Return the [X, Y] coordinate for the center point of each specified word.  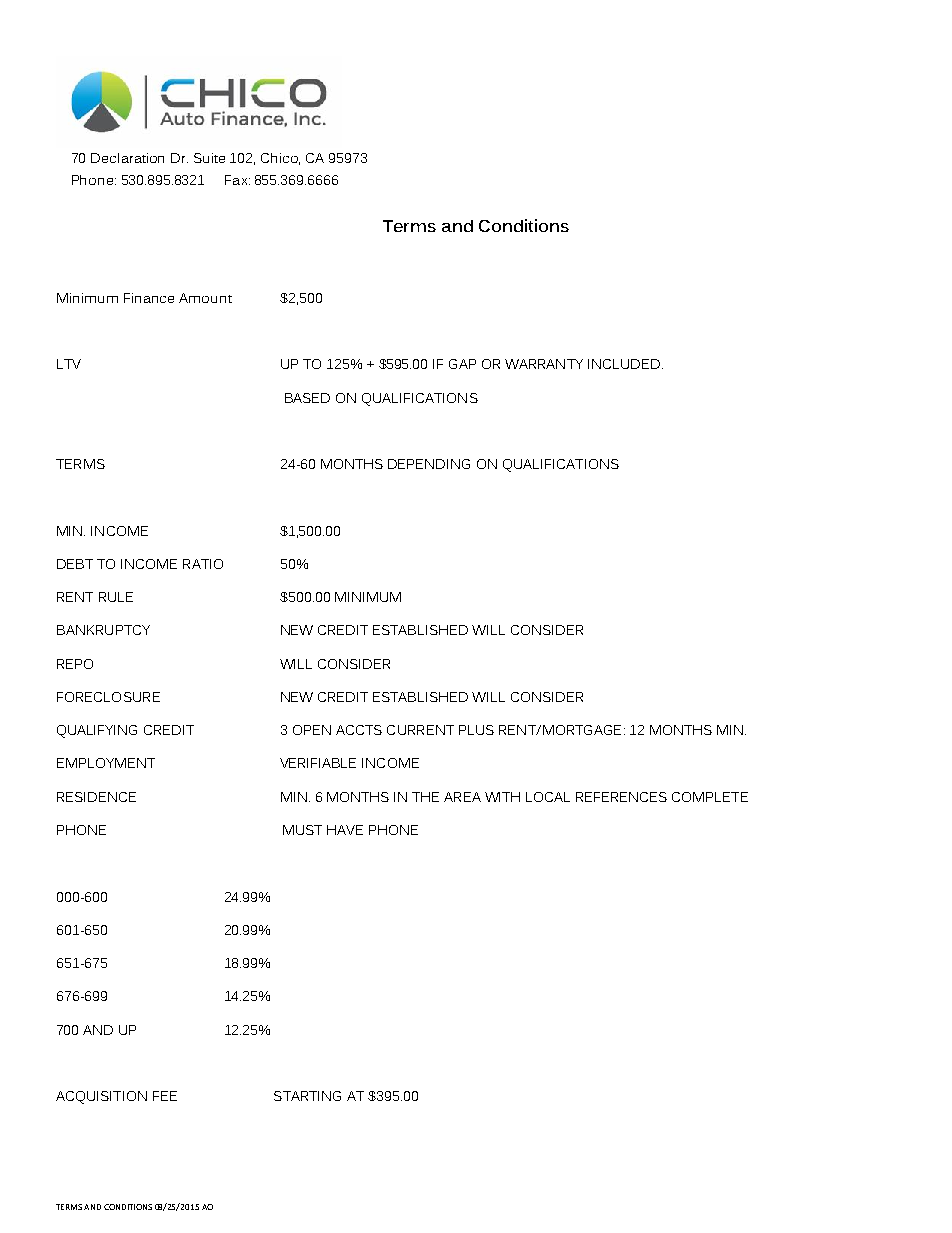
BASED [307, 398]
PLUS [476, 730]
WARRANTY [544, 364]
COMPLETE [710, 797]
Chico [280, 159]
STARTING [307, 1096]
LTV [69, 364]
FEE [165, 1096]
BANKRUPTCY [103, 630]
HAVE [345, 830]
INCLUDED [624, 364]
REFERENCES [621, 797]
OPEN [312, 730]
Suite [209, 158]
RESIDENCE [96, 797]
